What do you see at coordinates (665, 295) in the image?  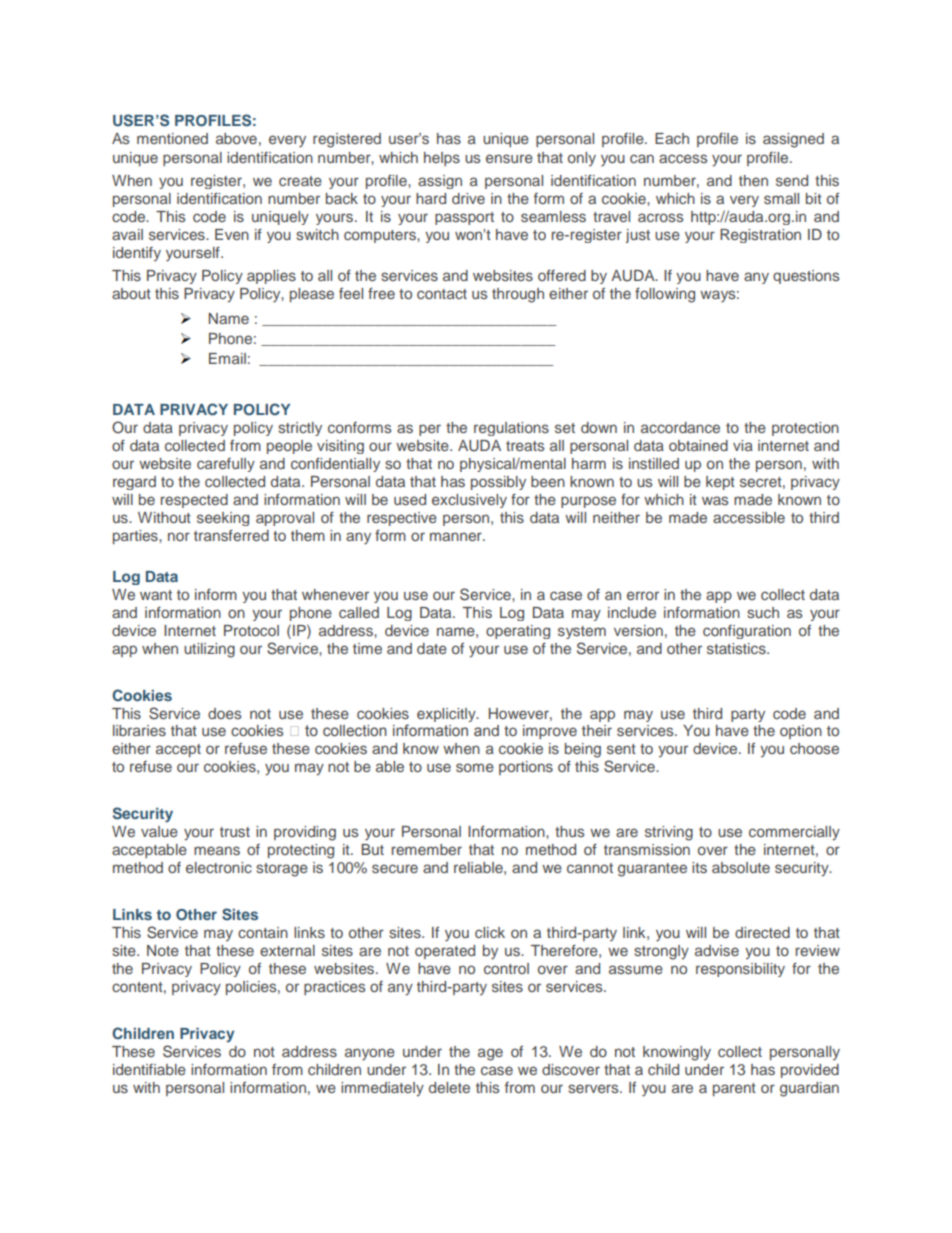 I see `following` at bounding box center [665, 295].
